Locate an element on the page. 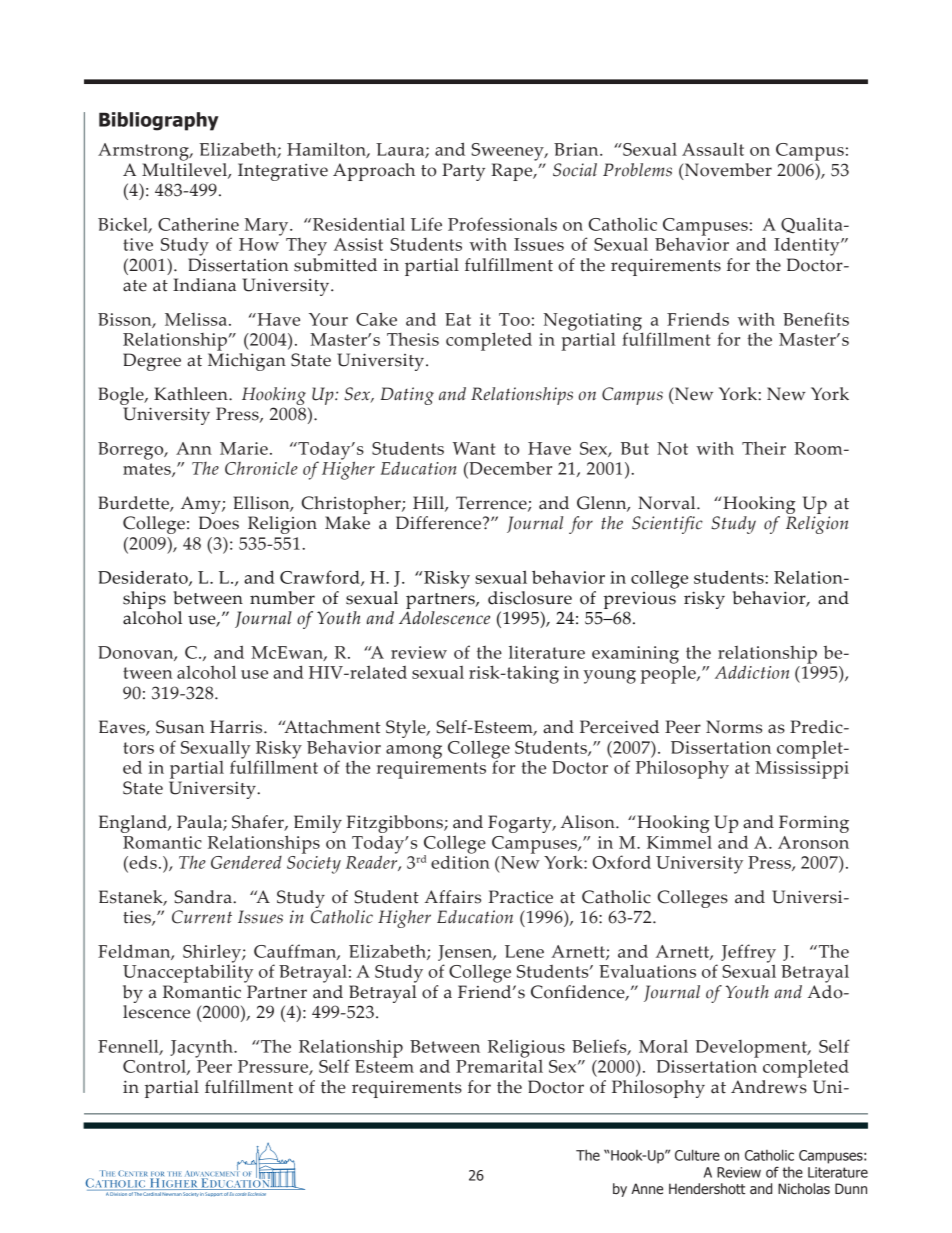 This document has width=952, height=1233. Bibliography is located at coordinates (159, 121).
